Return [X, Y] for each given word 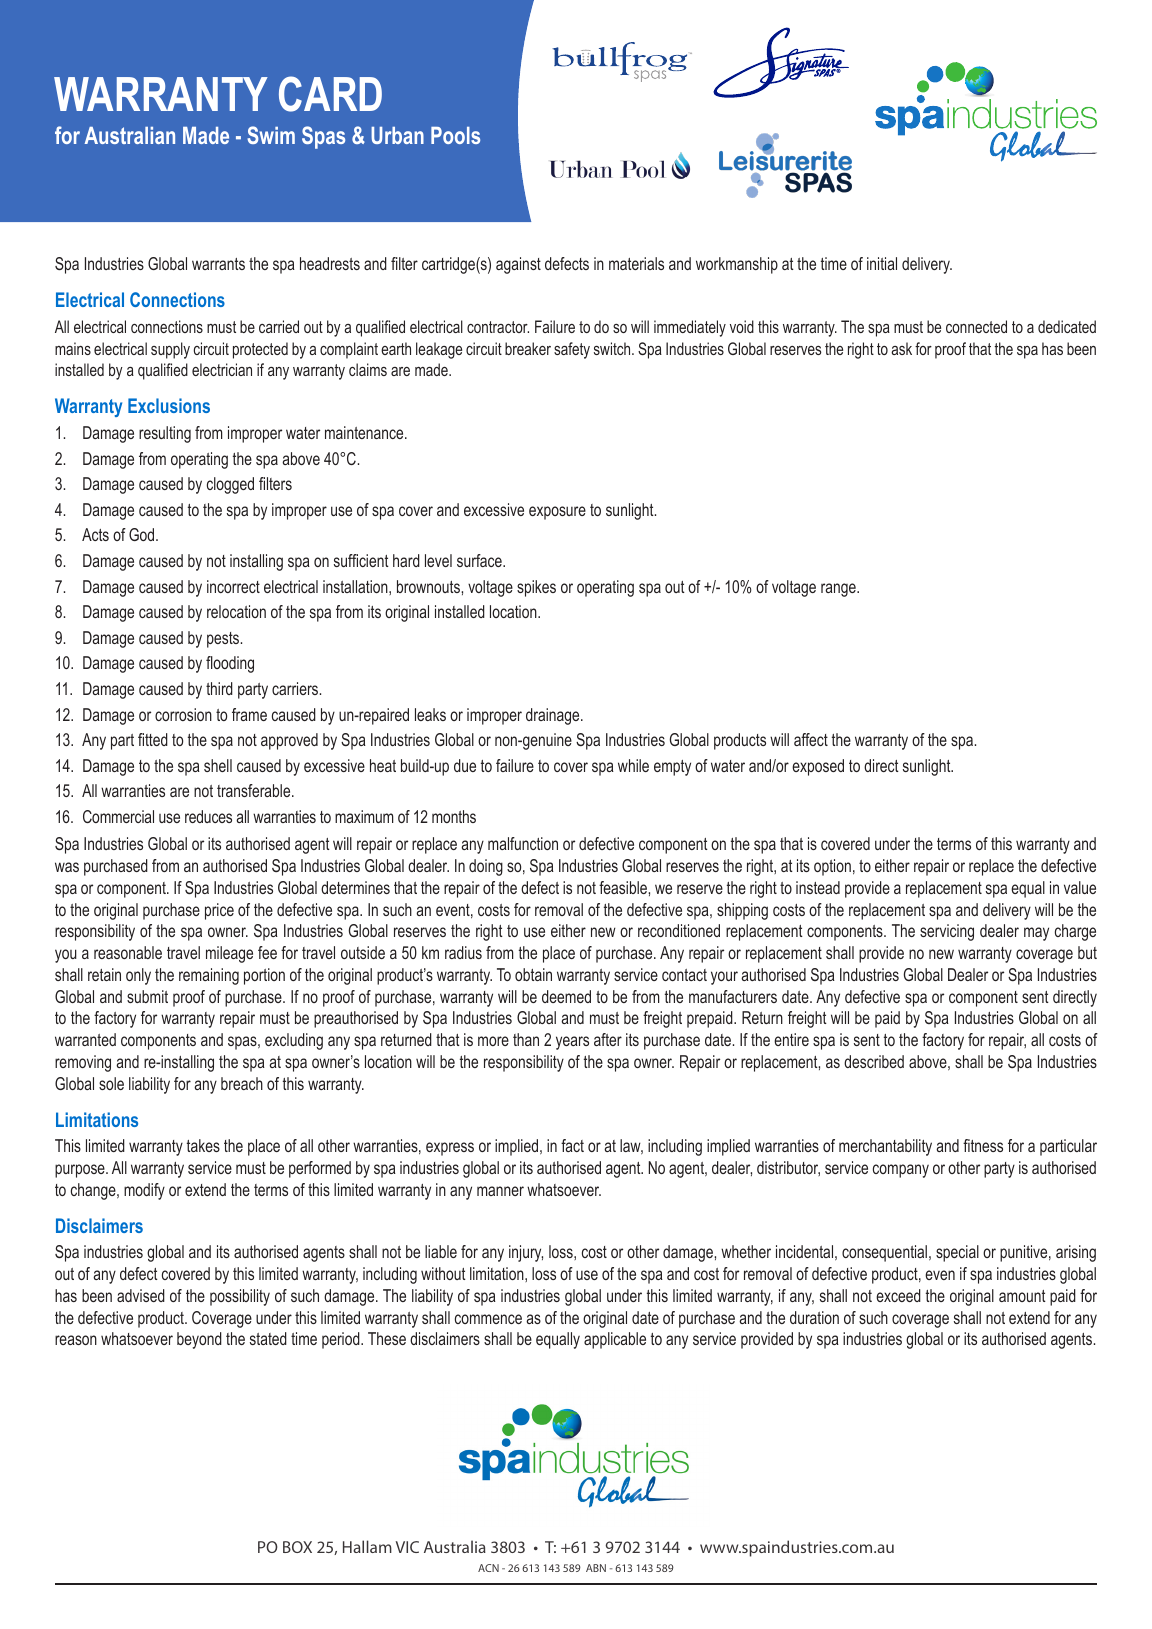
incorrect [233, 586]
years [572, 1043]
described [874, 1061]
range [839, 590]
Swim [271, 135]
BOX [297, 1547]
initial [882, 263]
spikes [536, 588]
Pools [455, 135]
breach [242, 1083]
